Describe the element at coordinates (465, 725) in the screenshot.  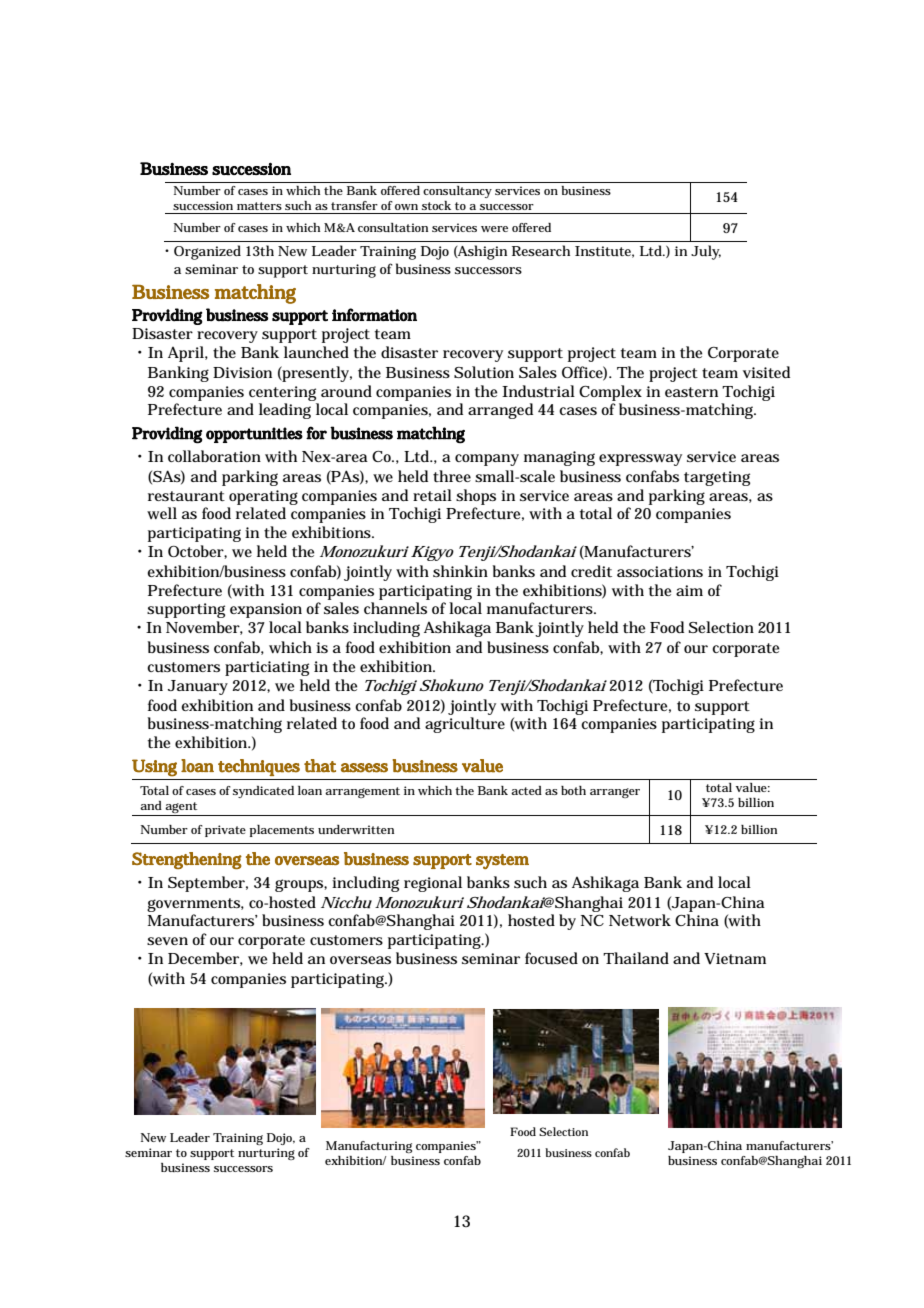
I see `agriculture` at that location.
